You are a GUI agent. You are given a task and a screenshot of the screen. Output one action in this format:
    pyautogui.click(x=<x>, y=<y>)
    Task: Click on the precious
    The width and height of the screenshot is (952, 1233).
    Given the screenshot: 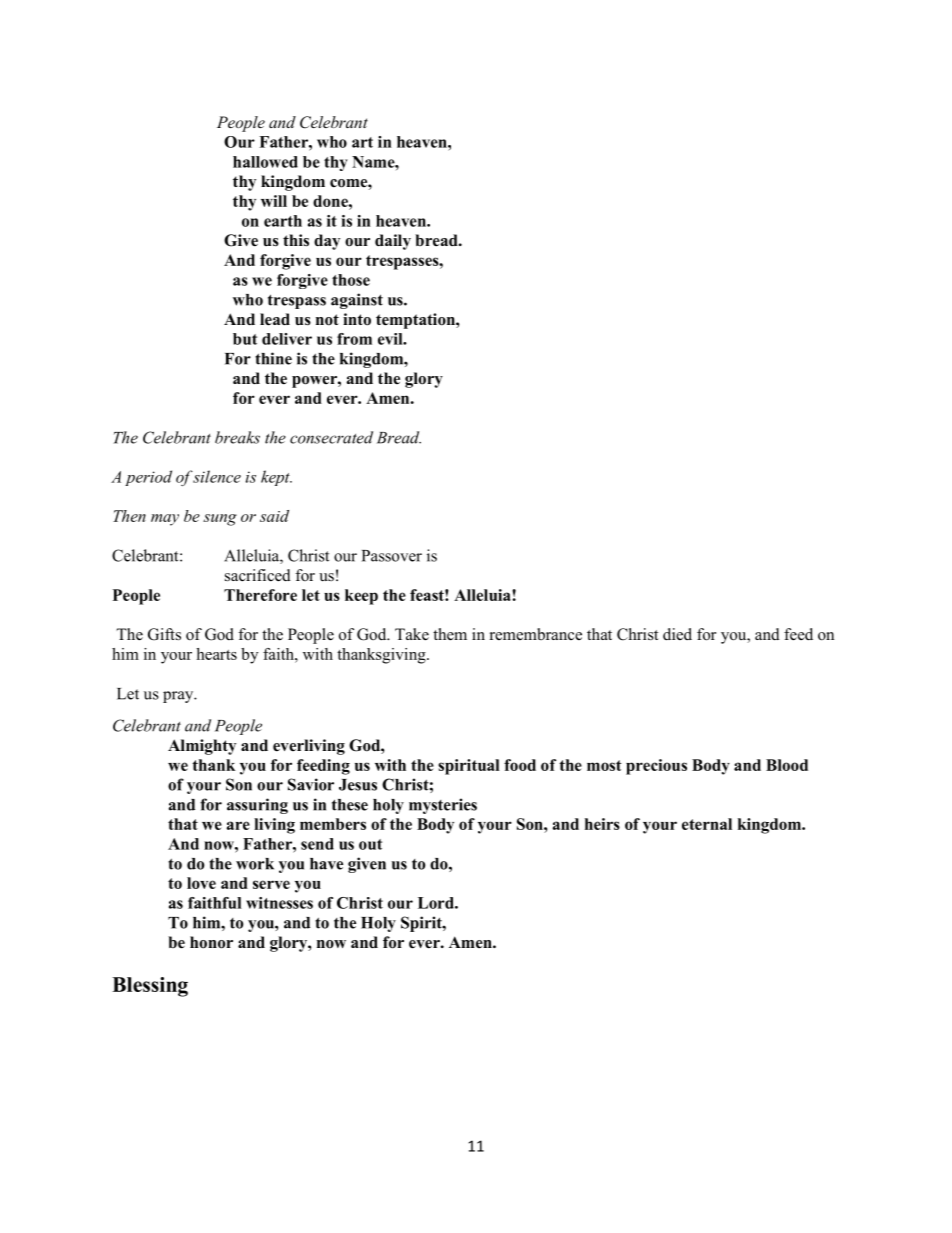 What is the action you would take?
    pyautogui.click(x=656, y=767)
